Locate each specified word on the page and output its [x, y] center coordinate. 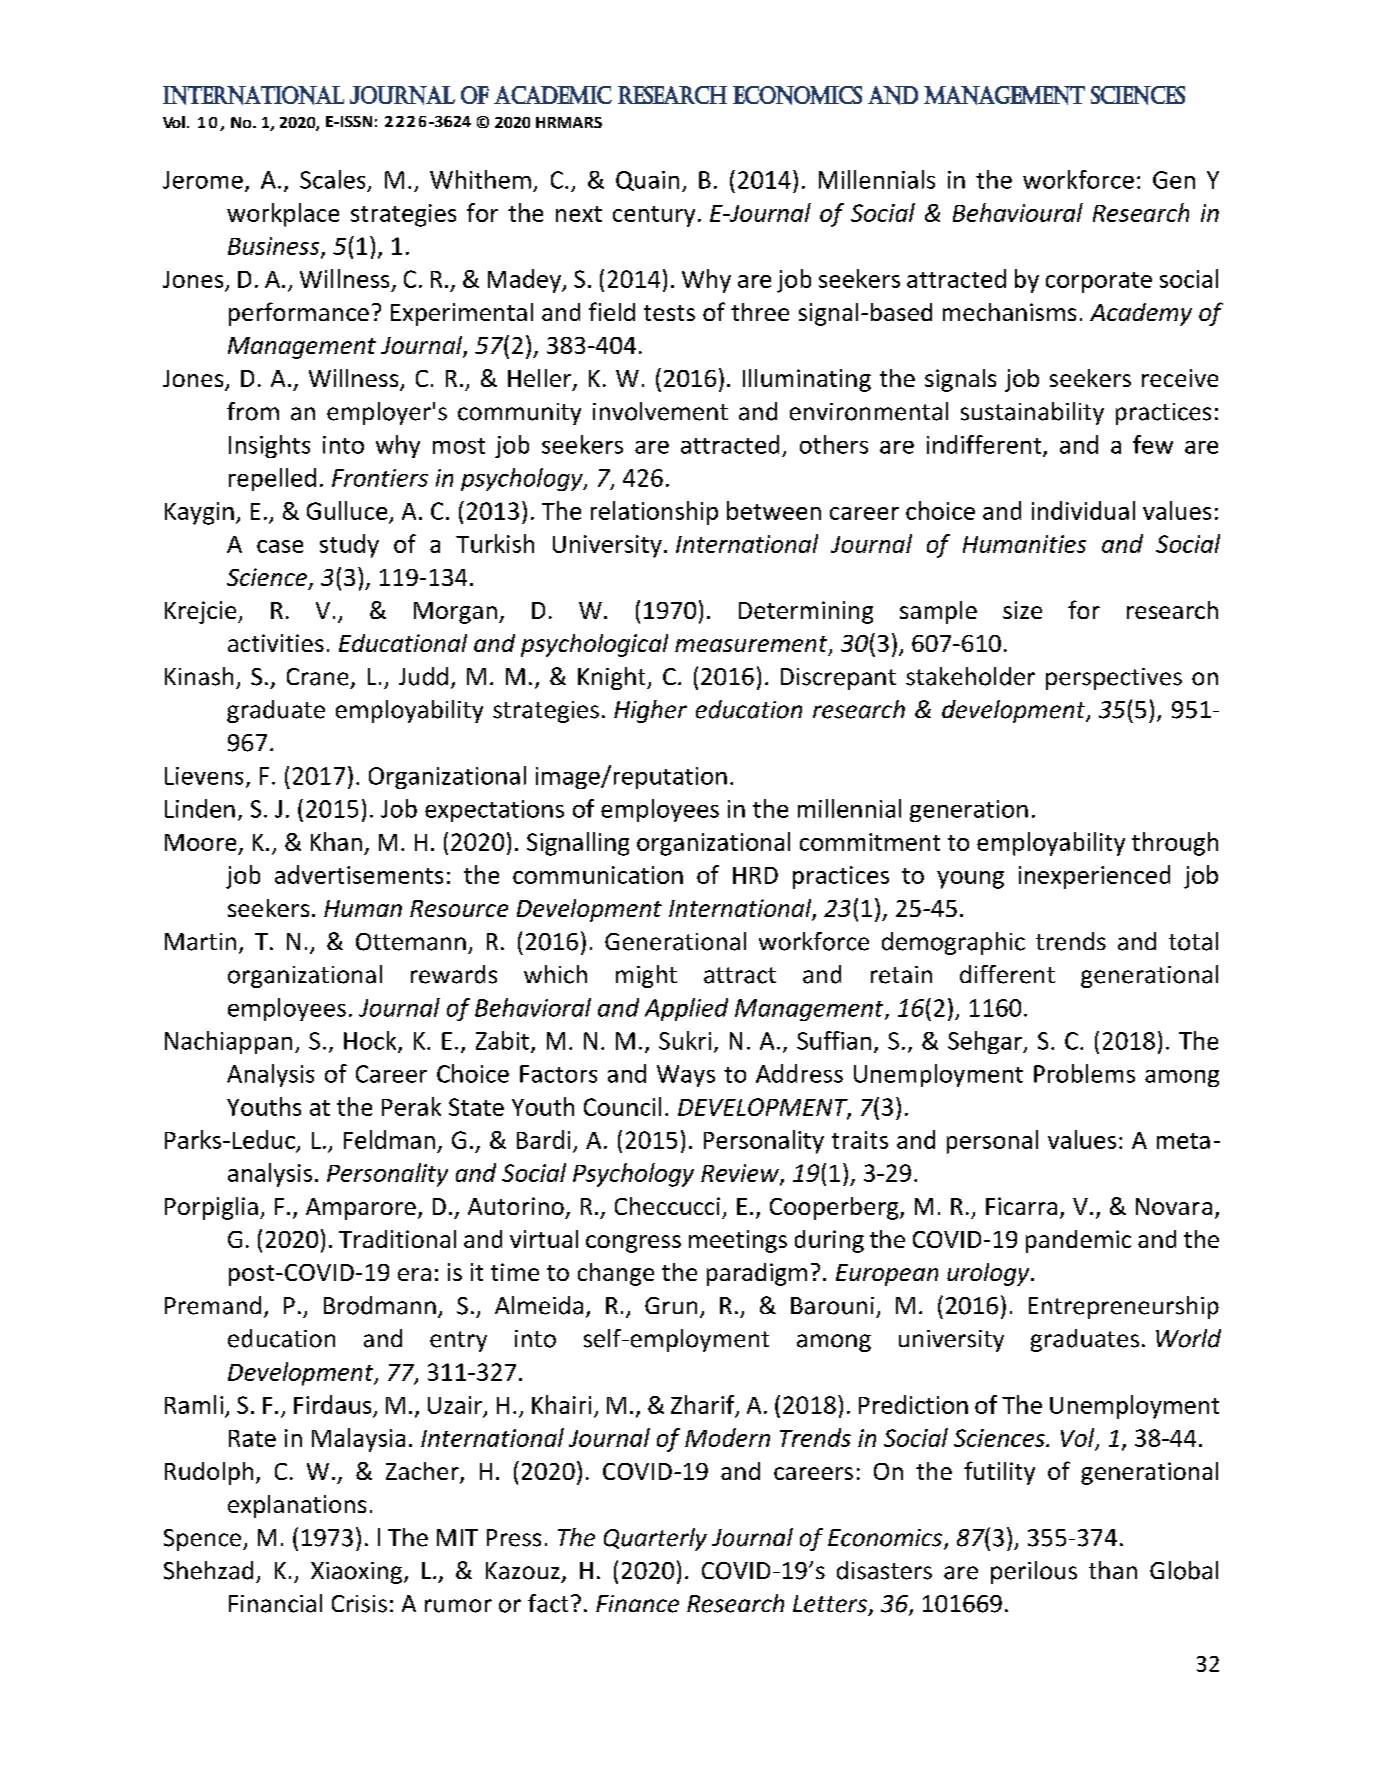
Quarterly [655, 1539]
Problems [1084, 1073]
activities [276, 643]
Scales [332, 179]
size [1022, 610]
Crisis [359, 1604]
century [654, 216]
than [1113, 1570]
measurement [752, 645]
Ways [686, 1076]
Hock [371, 1041]
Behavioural [1018, 212]
